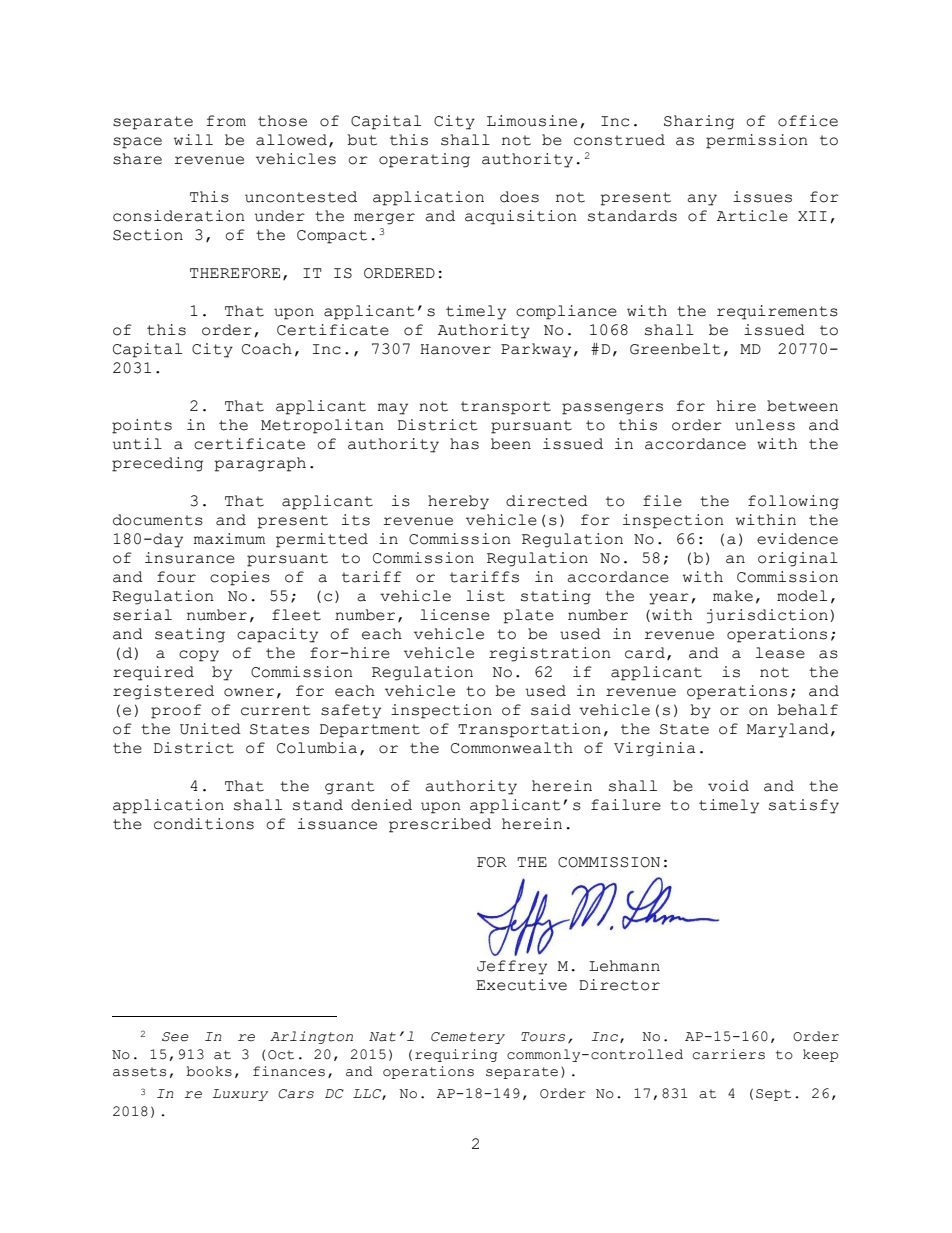 This page has width=952, height=1233. Describe the element at coordinates (733, 596) in the page. I see `make` at that location.
